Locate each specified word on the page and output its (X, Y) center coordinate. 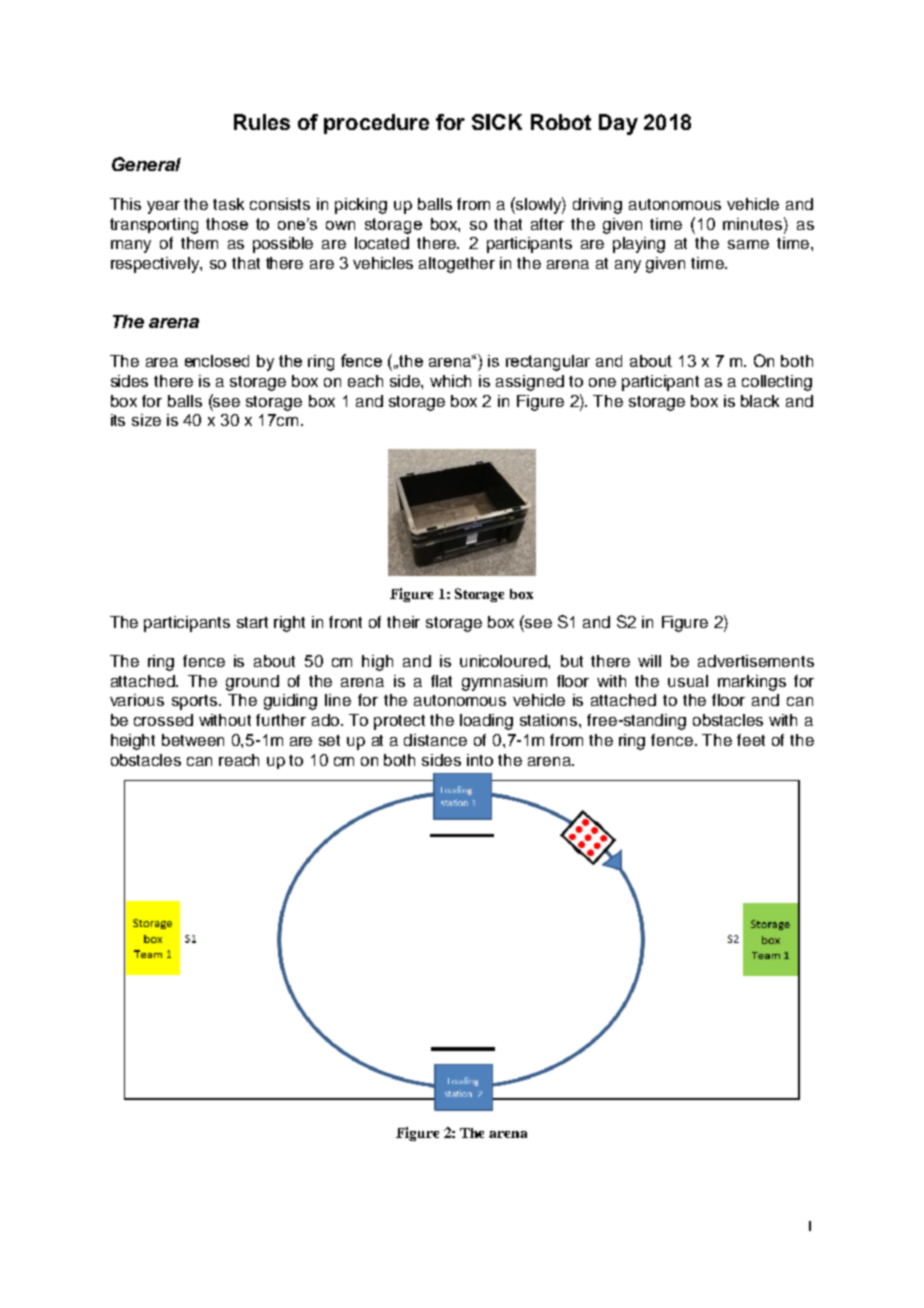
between (193, 740)
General (146, 164)
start (252, 622)
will (649, 661)
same (748, 244)
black (760, 401)
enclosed (217, 361)
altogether (457, 265)
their (403, 622)
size (146, 420)
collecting (777, 383)
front (345, 622)
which (450, 381)
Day (618, 124)
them (199, 243)
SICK (497, 122)
